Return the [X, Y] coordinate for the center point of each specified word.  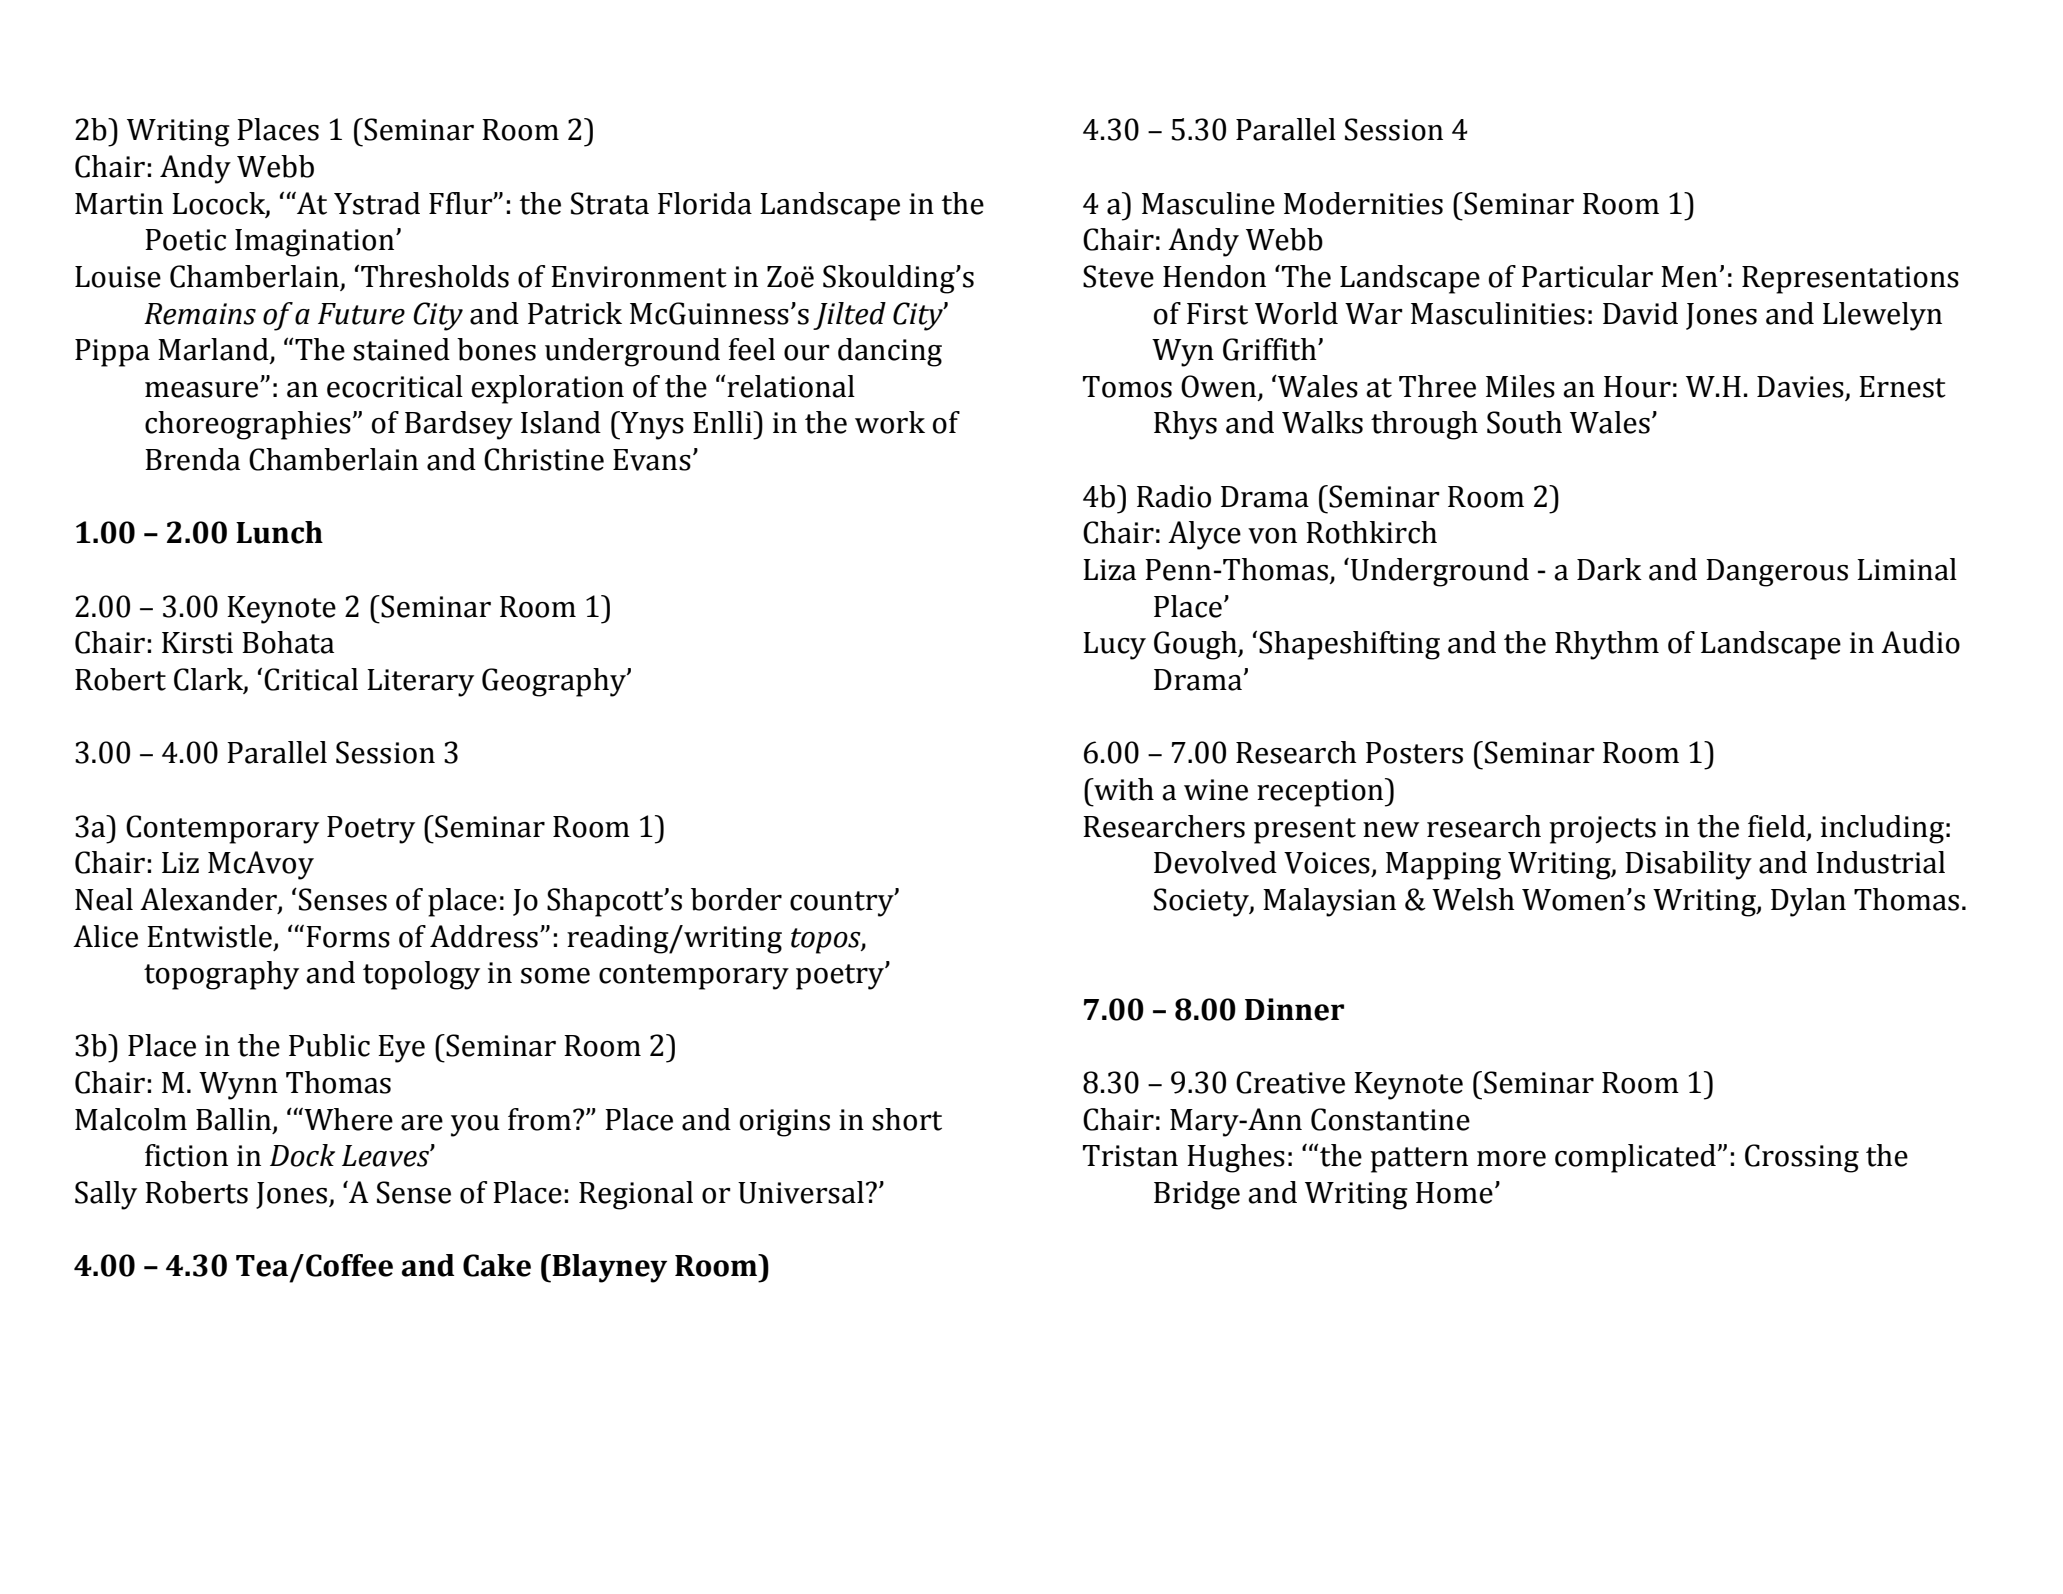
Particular [1587, 276]
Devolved [1215, 862]
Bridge [1197, 1195]
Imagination [316, 243]
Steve [1118, 276]
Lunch [279, 532]
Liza [1109, 570]
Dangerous [1777, 573]
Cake [497, 1265]
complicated [1635, 1158]
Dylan [1808, 902]
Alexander [209, 900]
